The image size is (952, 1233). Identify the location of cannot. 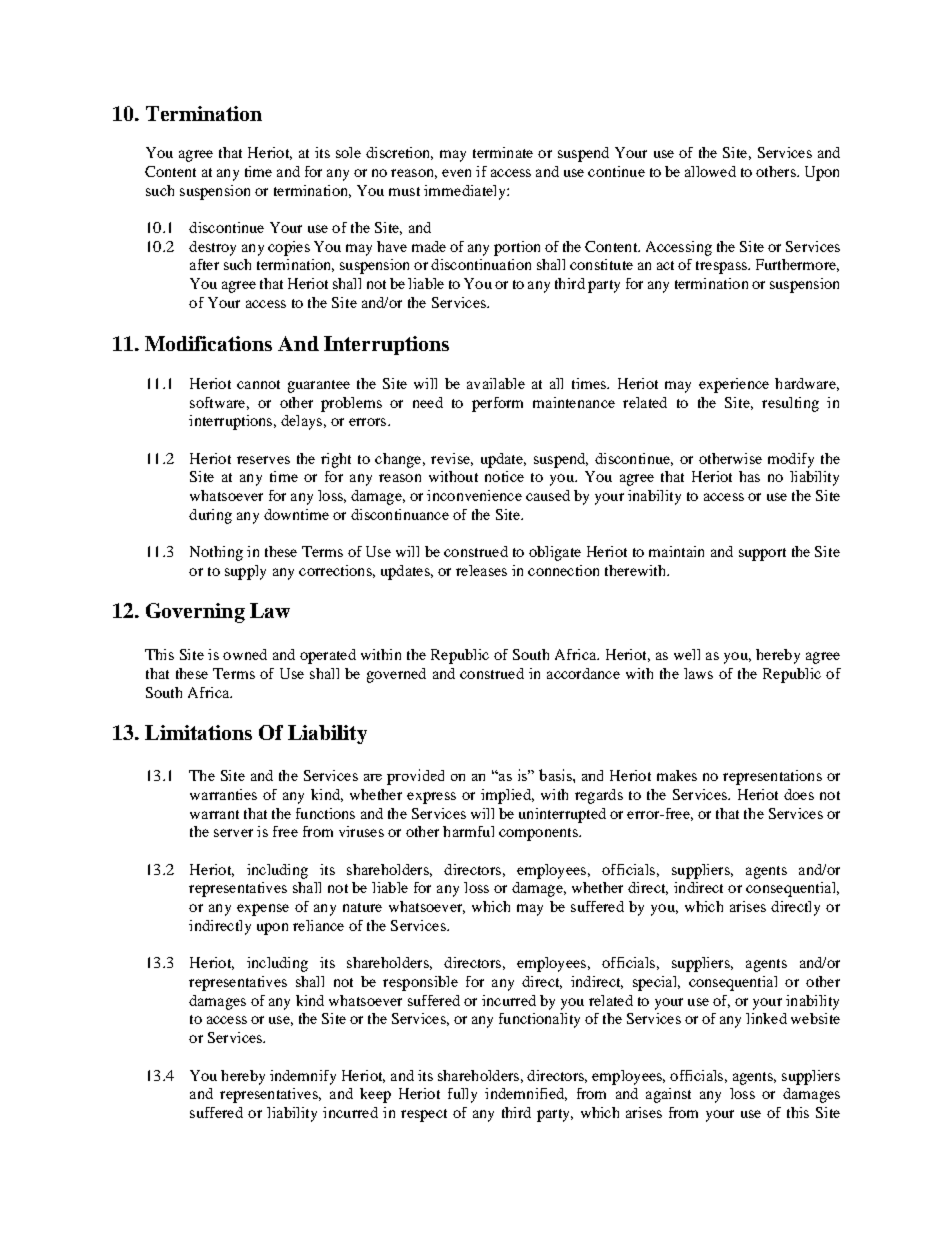
(258, 384).
